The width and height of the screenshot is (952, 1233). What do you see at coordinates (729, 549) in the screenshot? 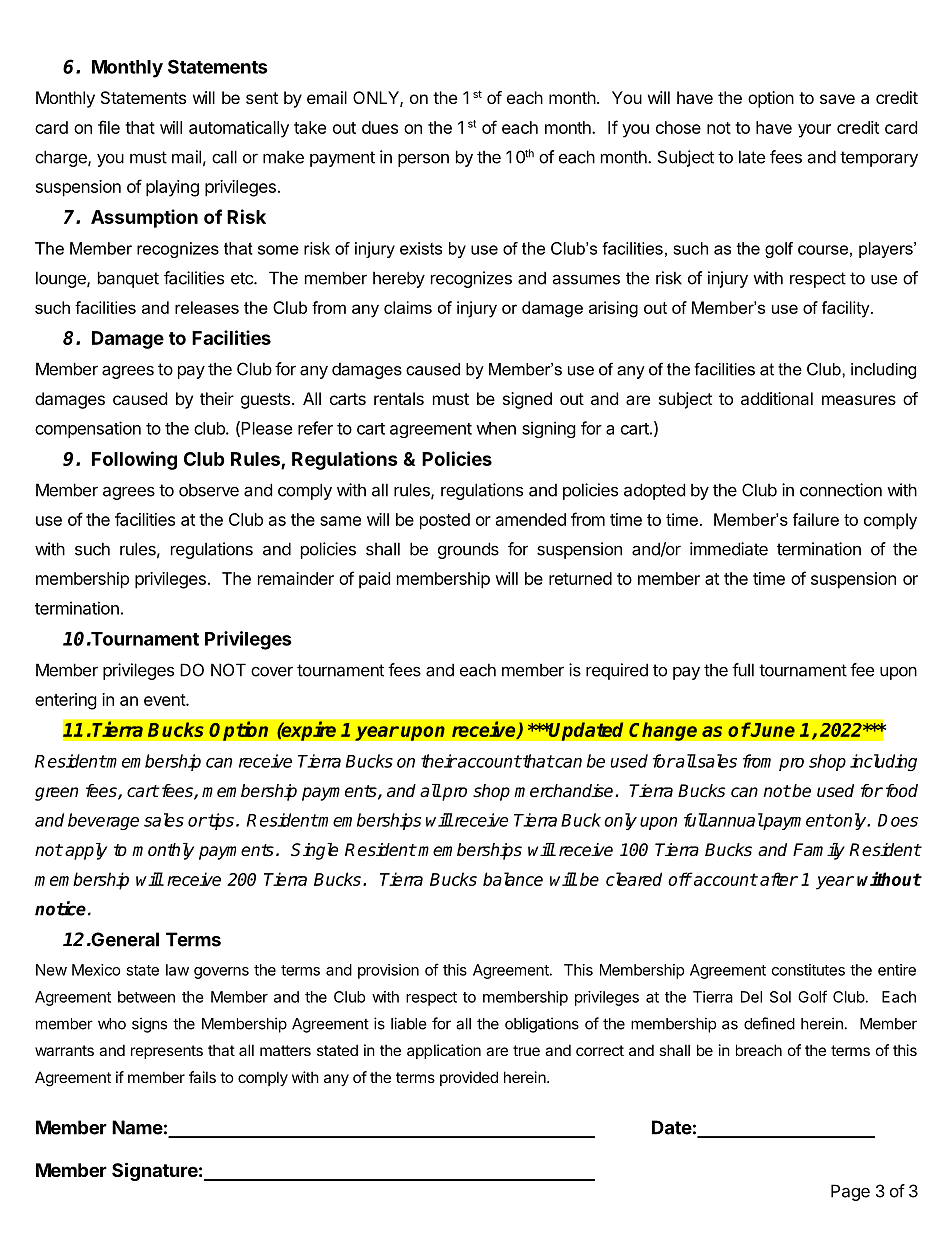
I see `immediate` at bounding box center [729, 549].
